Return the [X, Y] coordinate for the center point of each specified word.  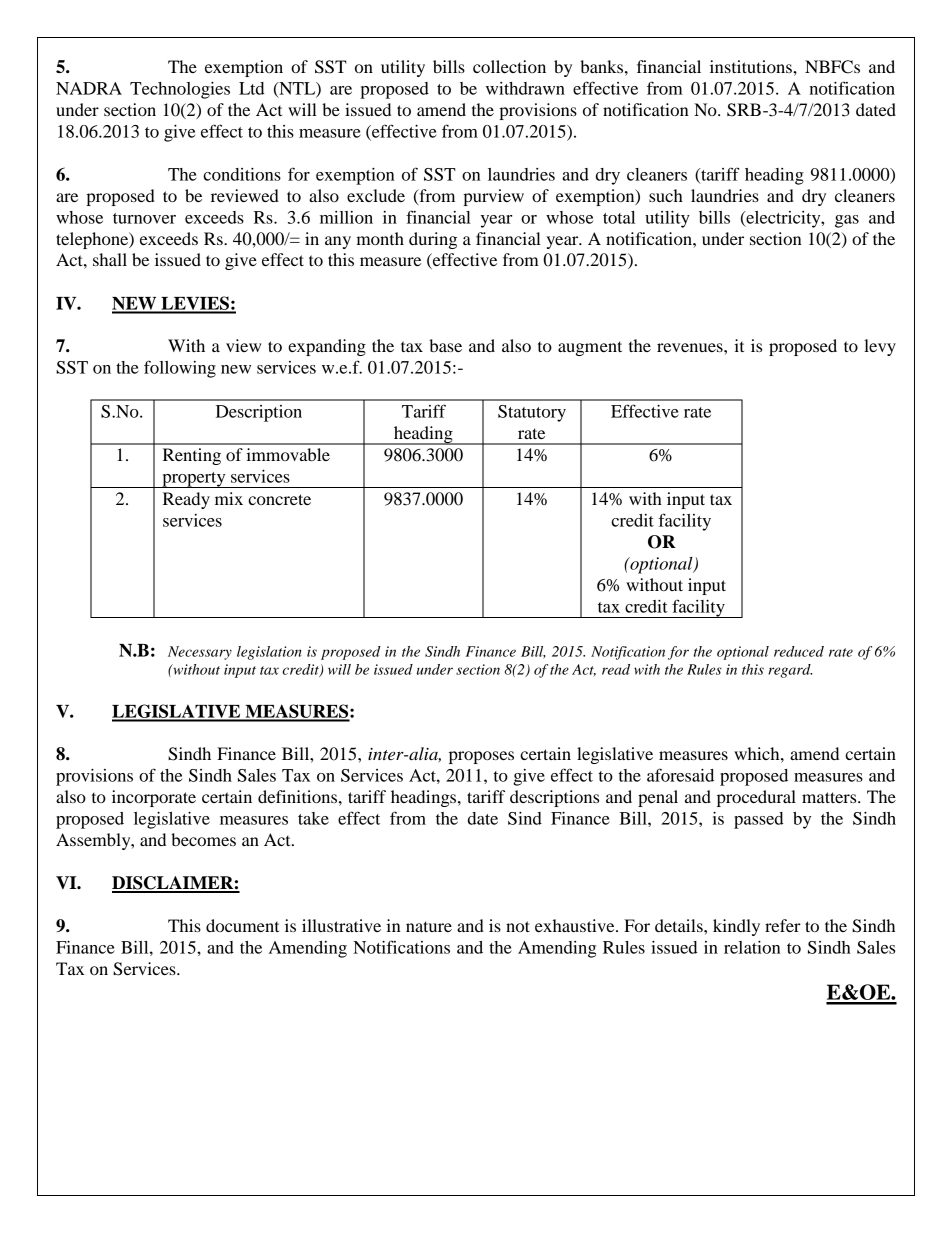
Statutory [532, 413]
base [445, 345]
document [242, 925]
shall [110, 259]
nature [429, 926]
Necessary [200, 653]
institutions [752, 66]
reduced [799, 651]
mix [229, 498]
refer [783, 925]
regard [790, 671]
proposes [481, 757]
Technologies [180, 90]
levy [880, 347]
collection [509, 66]
